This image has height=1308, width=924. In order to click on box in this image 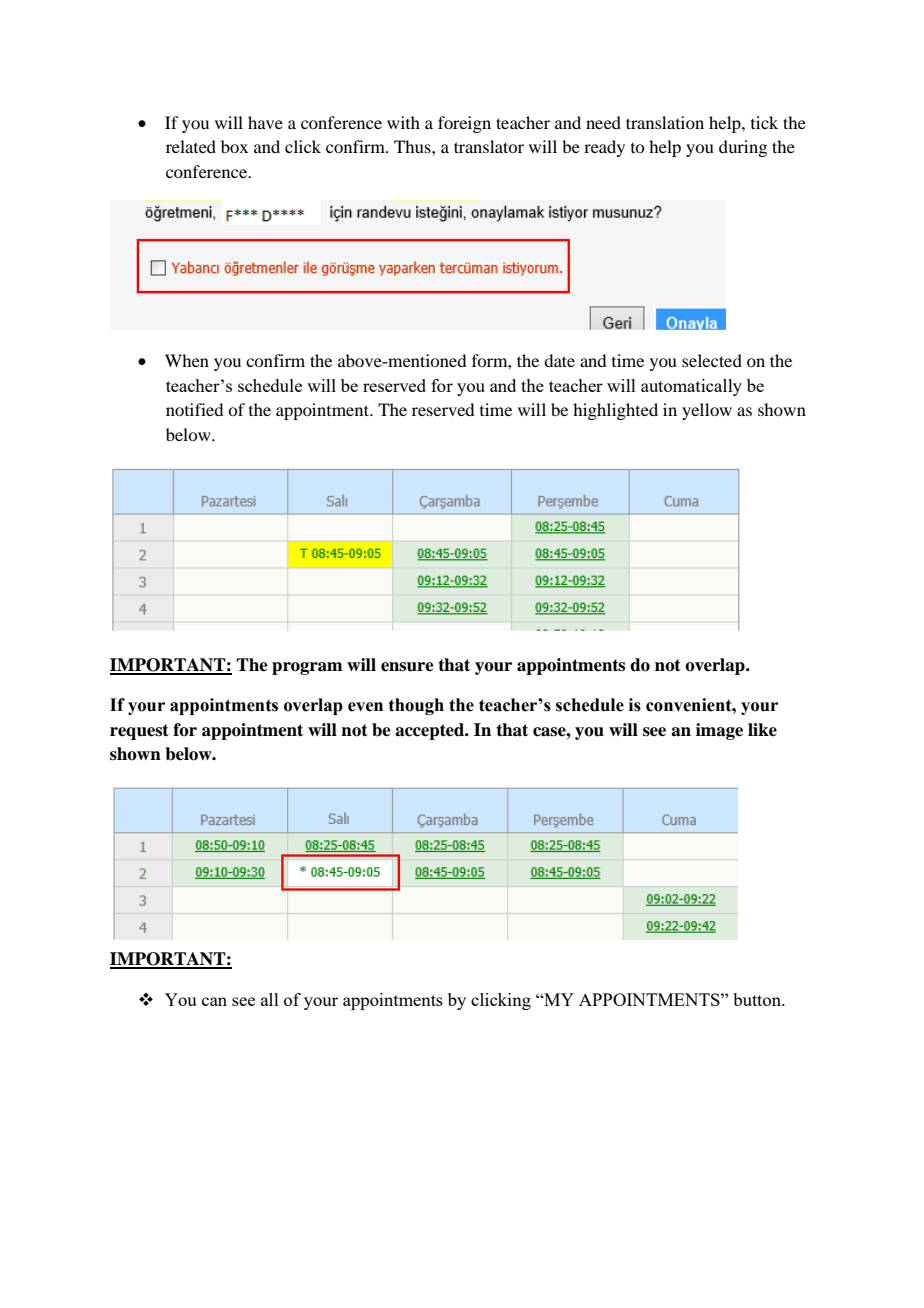, I will do `click(234, 146)`.
